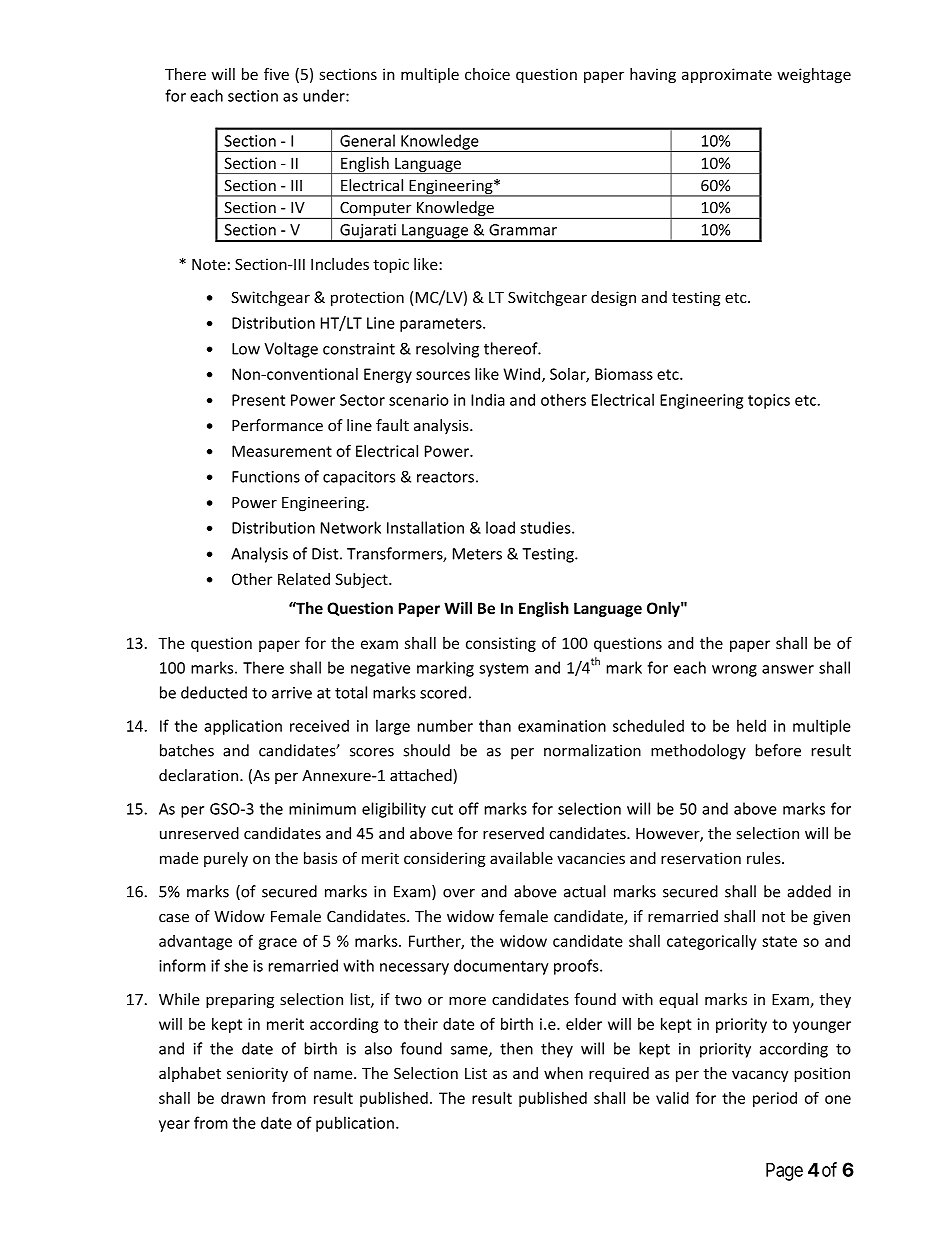  What do you see at coordinates (734, 671) in the image?
I see `wrong` at bounding box center [734, 671].
